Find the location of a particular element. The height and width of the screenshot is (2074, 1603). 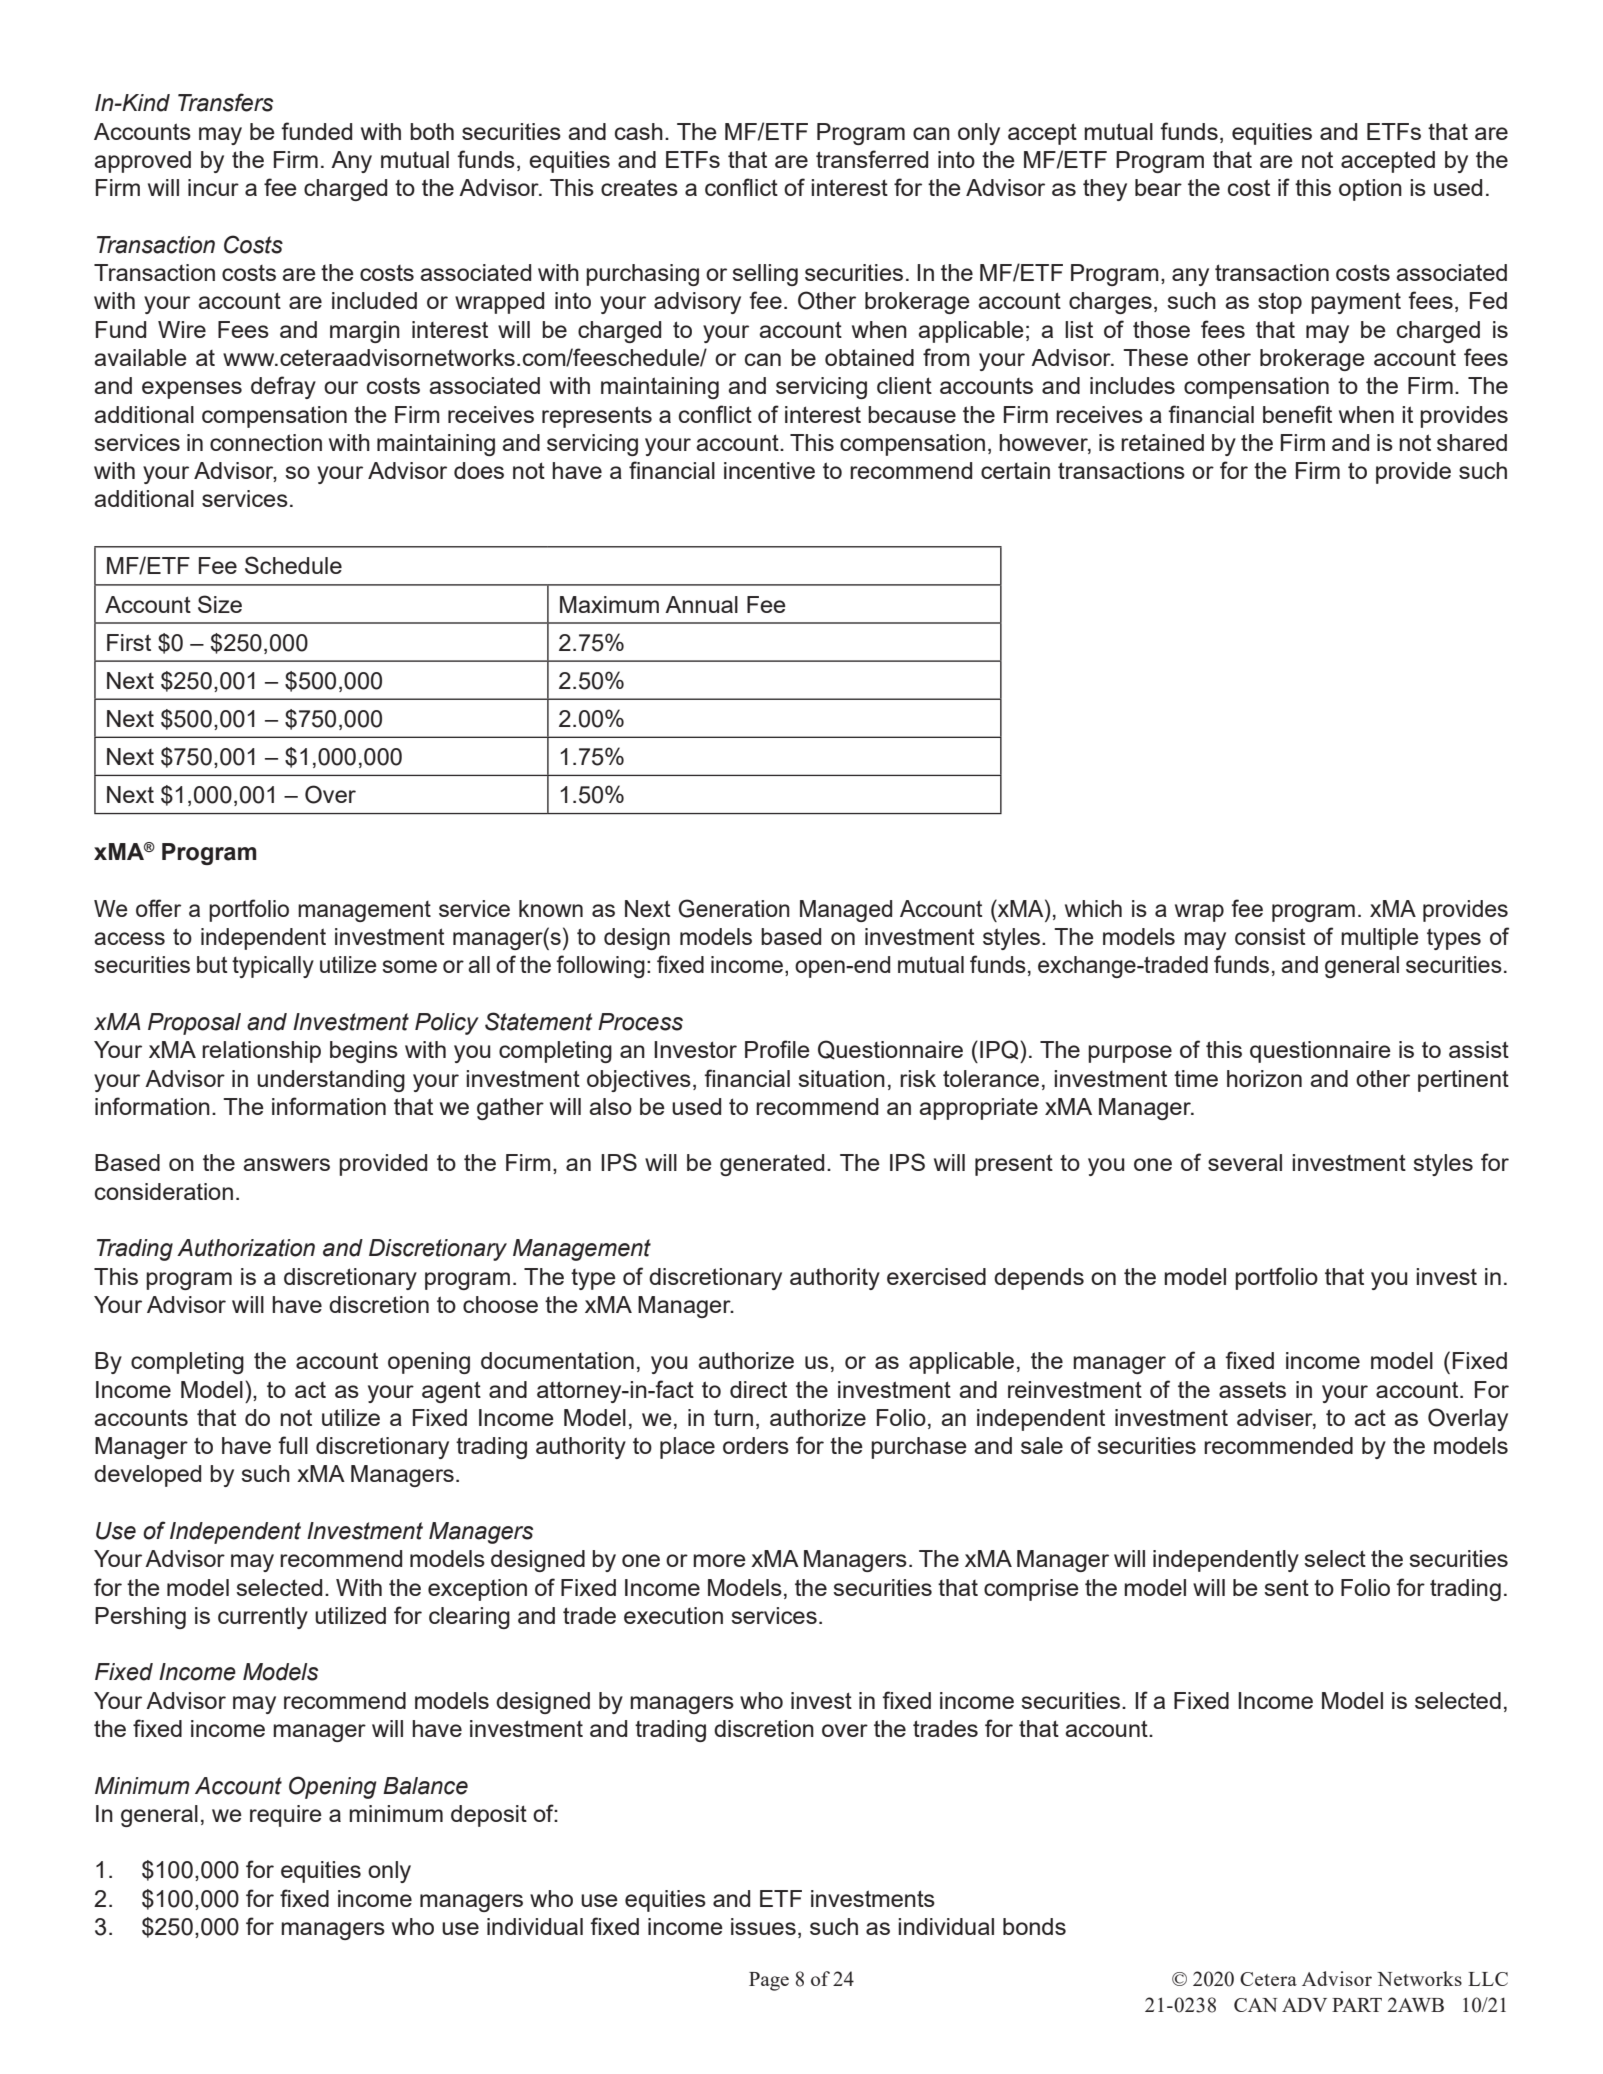

typically is located at coordinates (273, 967).
